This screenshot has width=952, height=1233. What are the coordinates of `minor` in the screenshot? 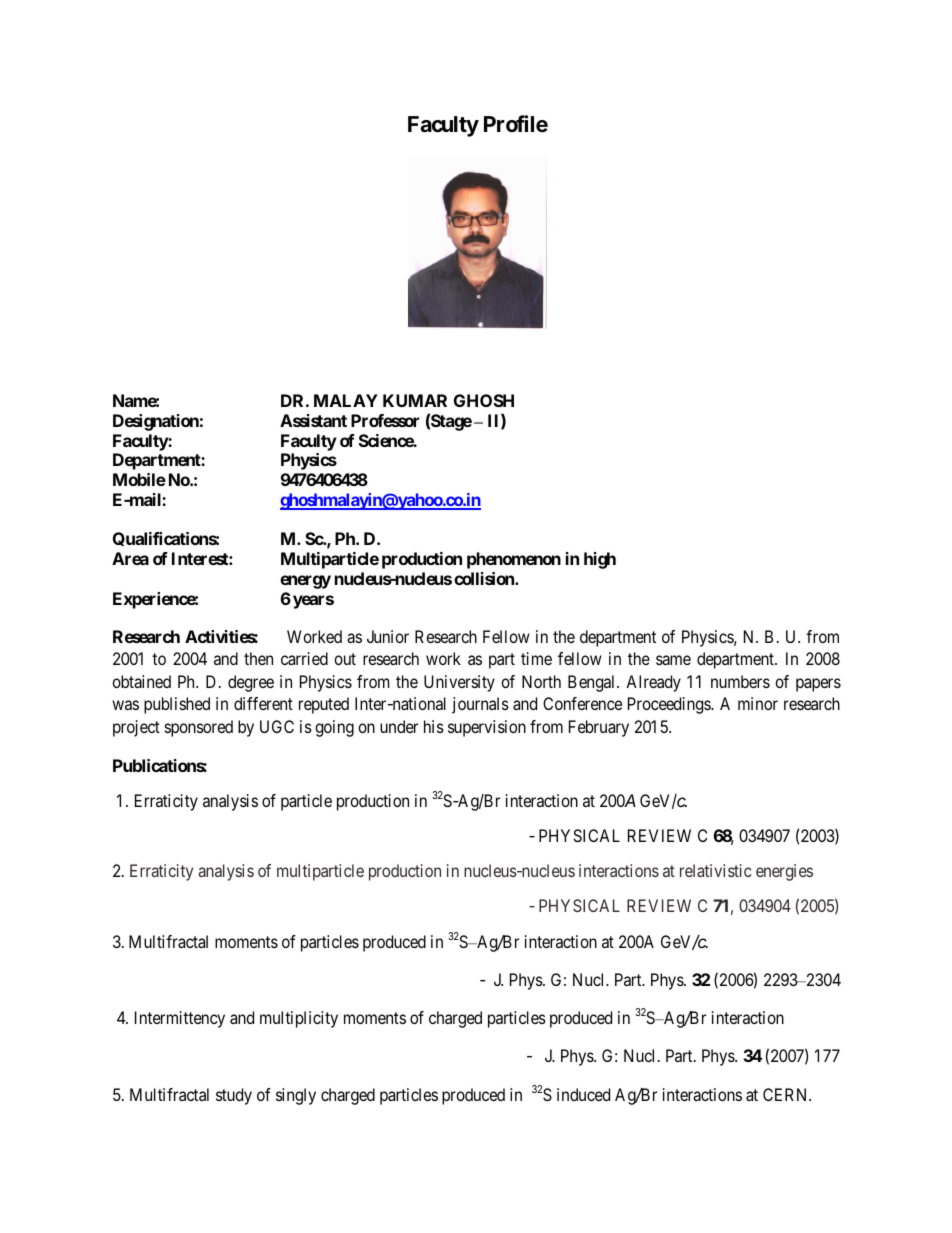 It's located at (758, 703).
